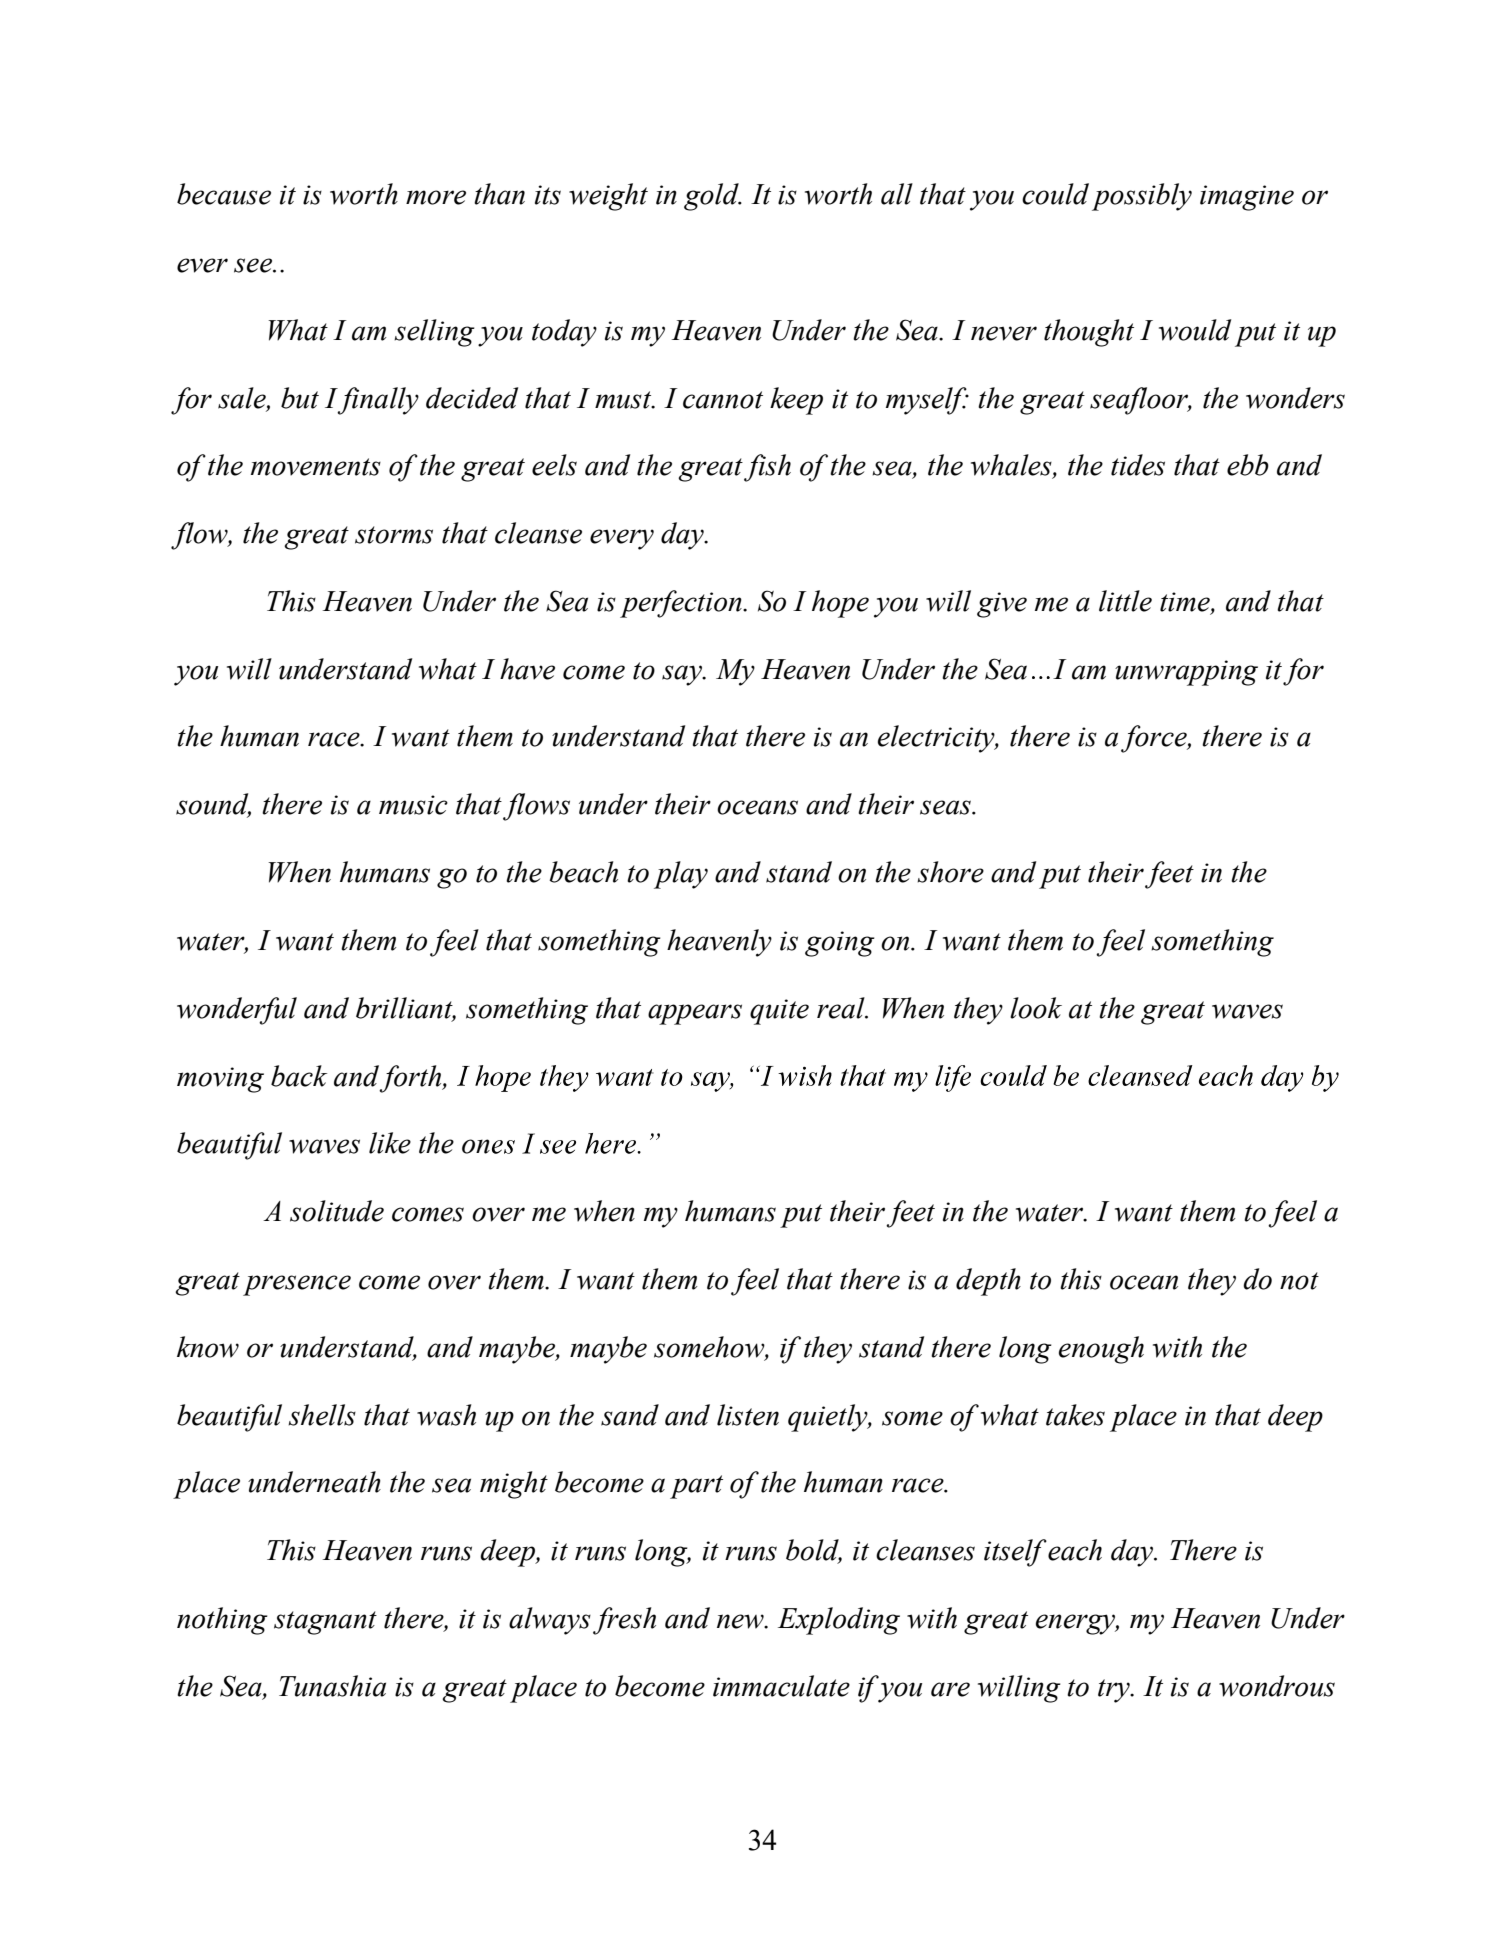 Image resolution: width=1503 pixels, height=1945 pixels. I want to click on gold, so click(712, 197).
